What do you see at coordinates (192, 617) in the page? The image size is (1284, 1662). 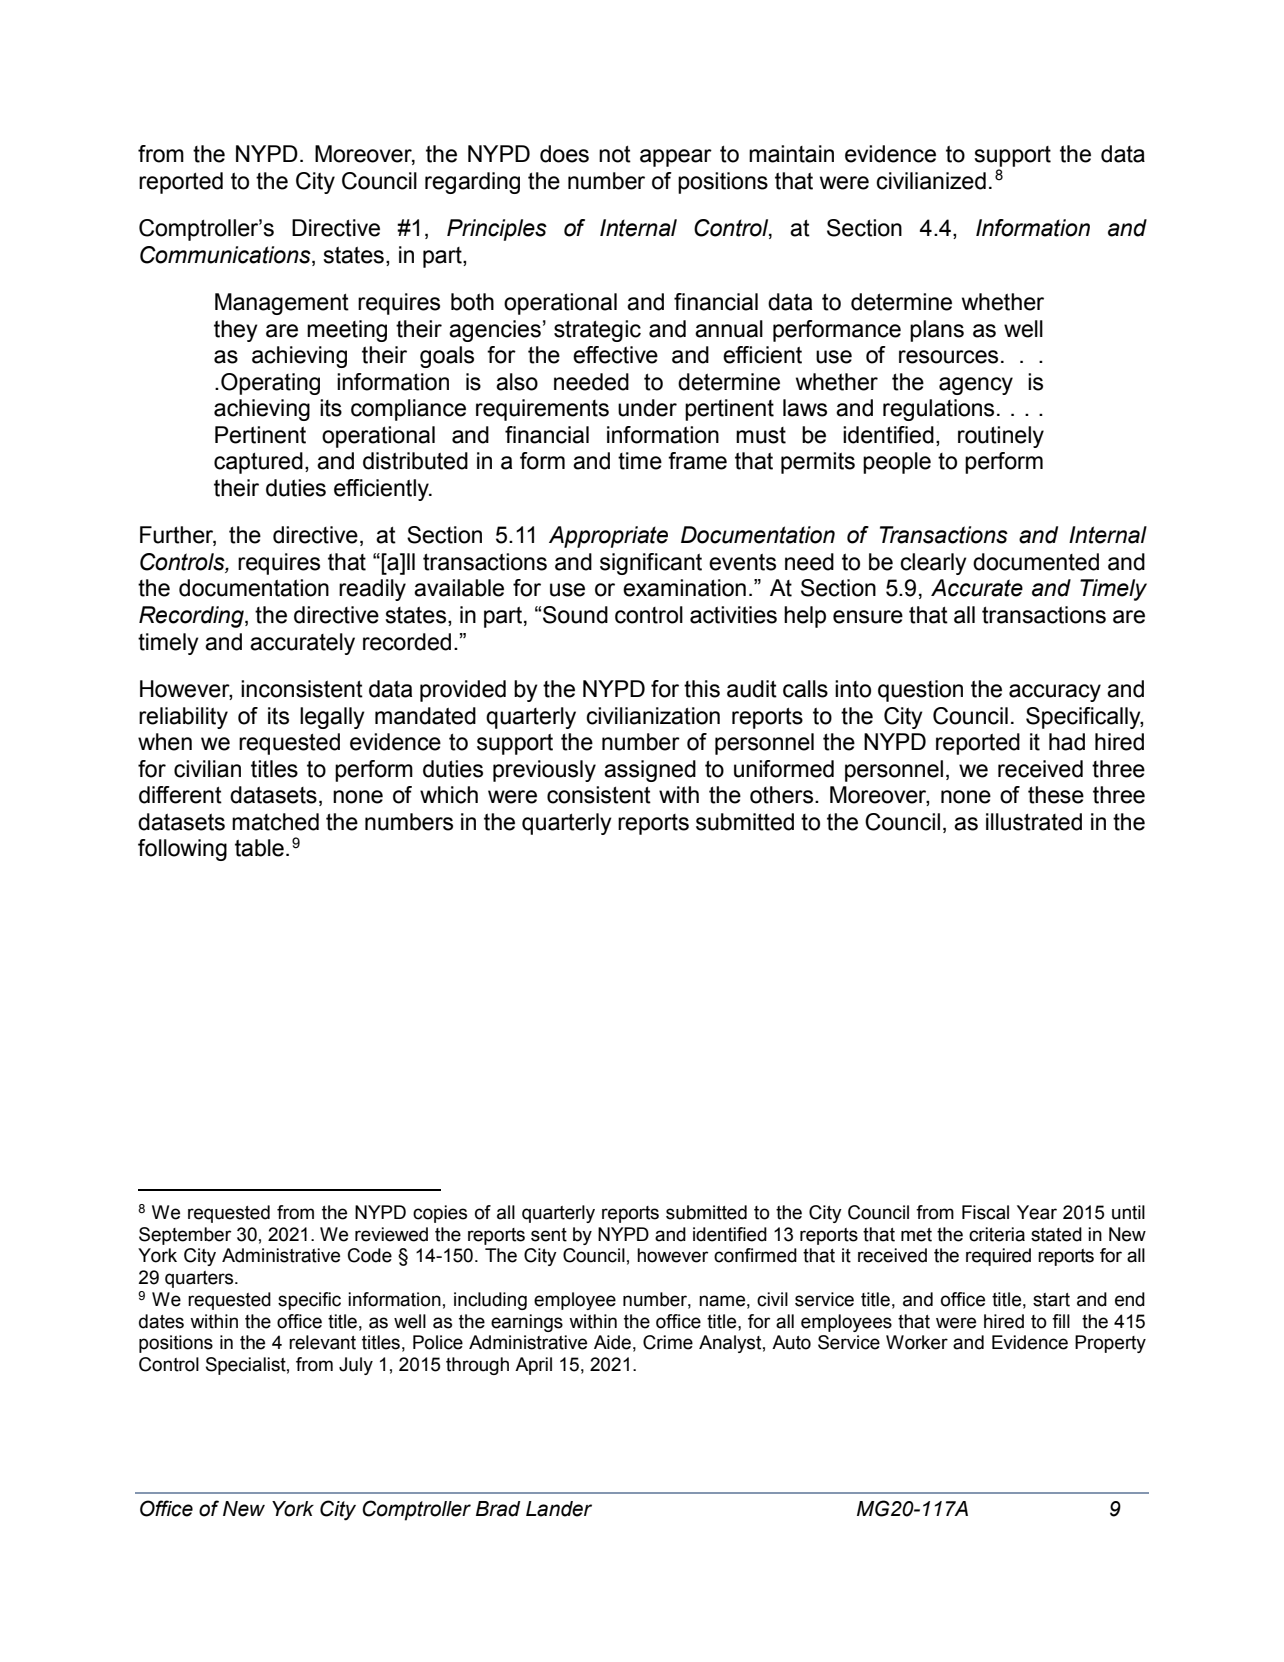 I see `Recording` at bounding box center [192, 617].
